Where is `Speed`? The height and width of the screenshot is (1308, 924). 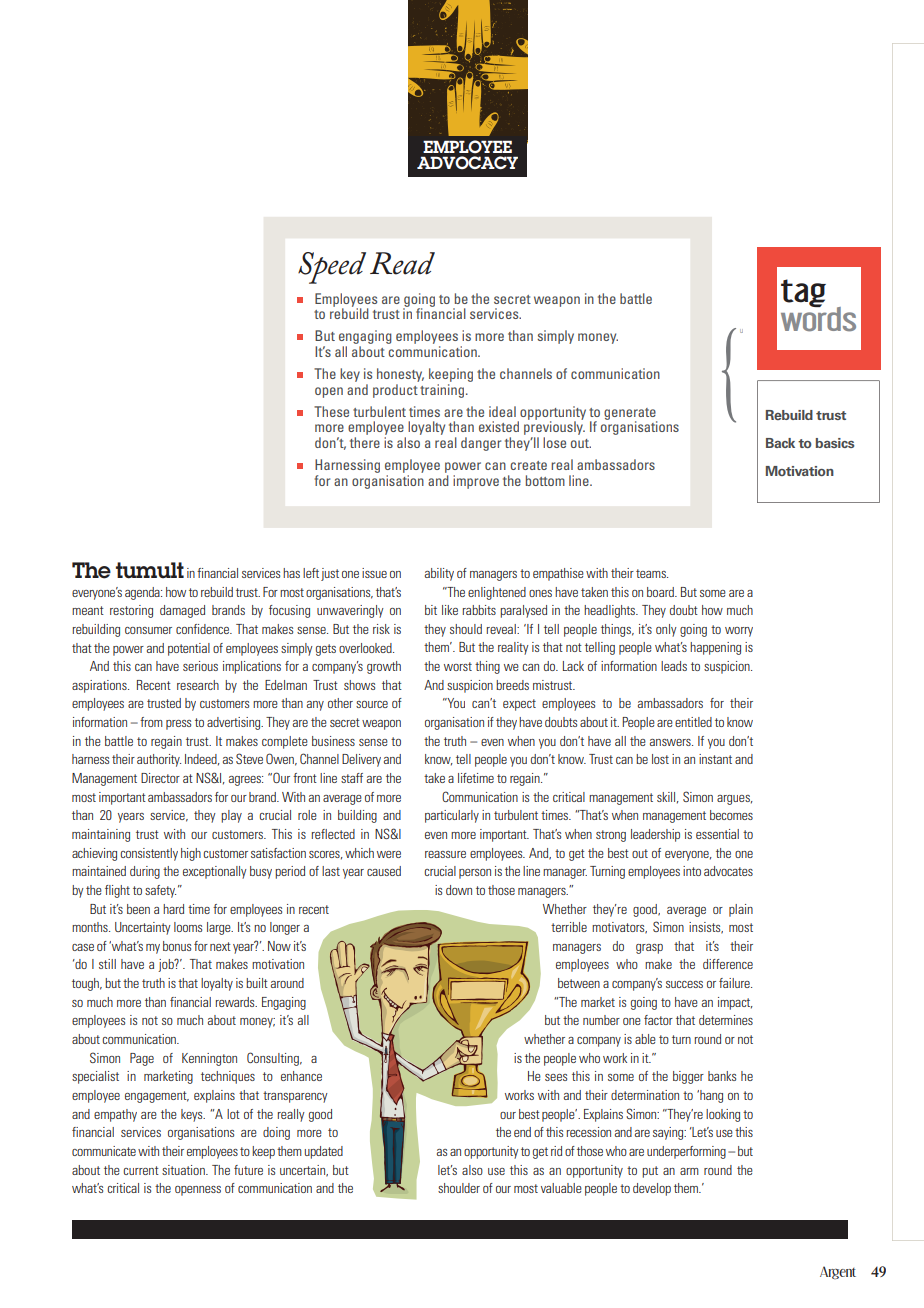 Speed is located at coordinates (332, 268).
